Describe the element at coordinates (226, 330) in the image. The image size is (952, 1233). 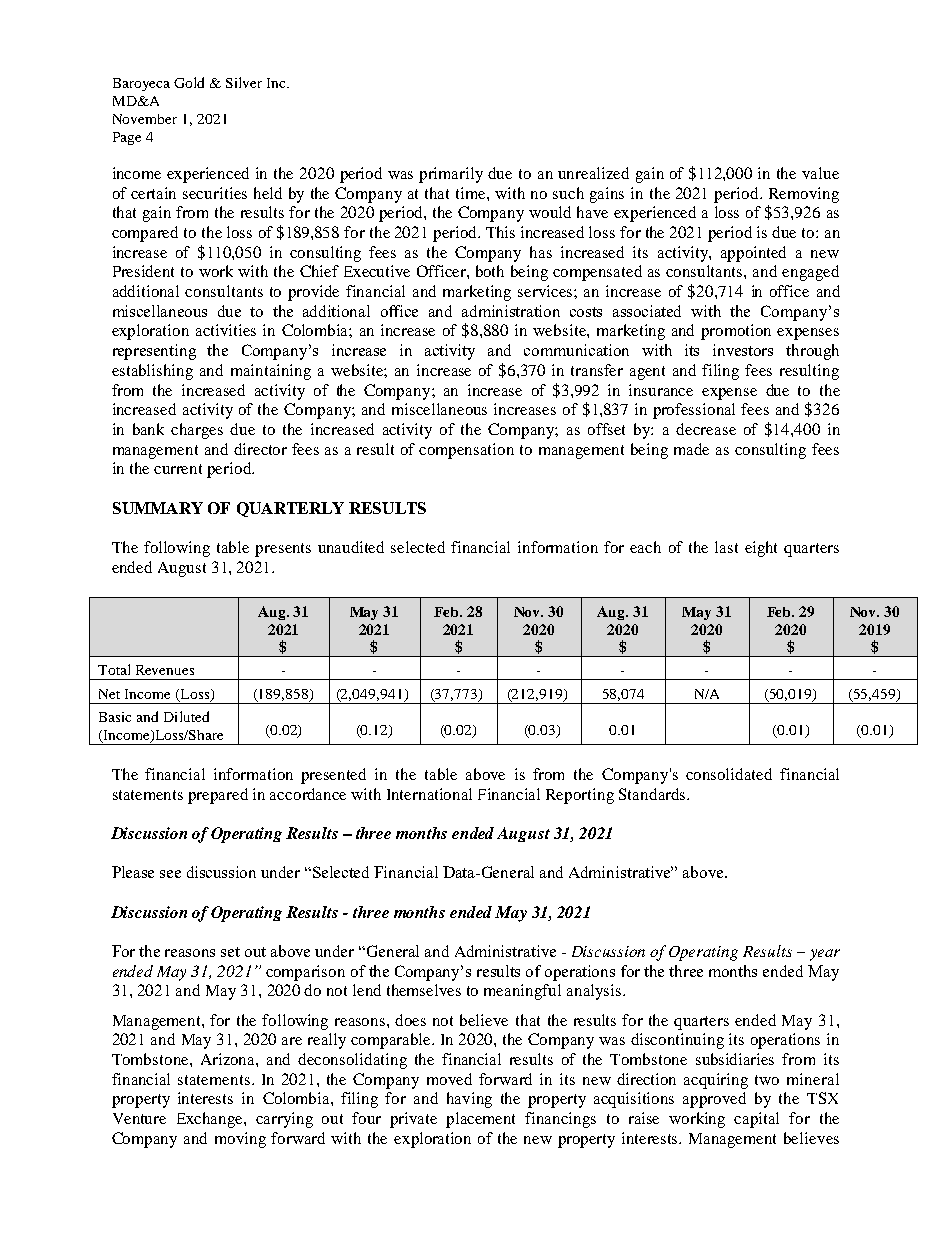
I see `activities` at that location.
